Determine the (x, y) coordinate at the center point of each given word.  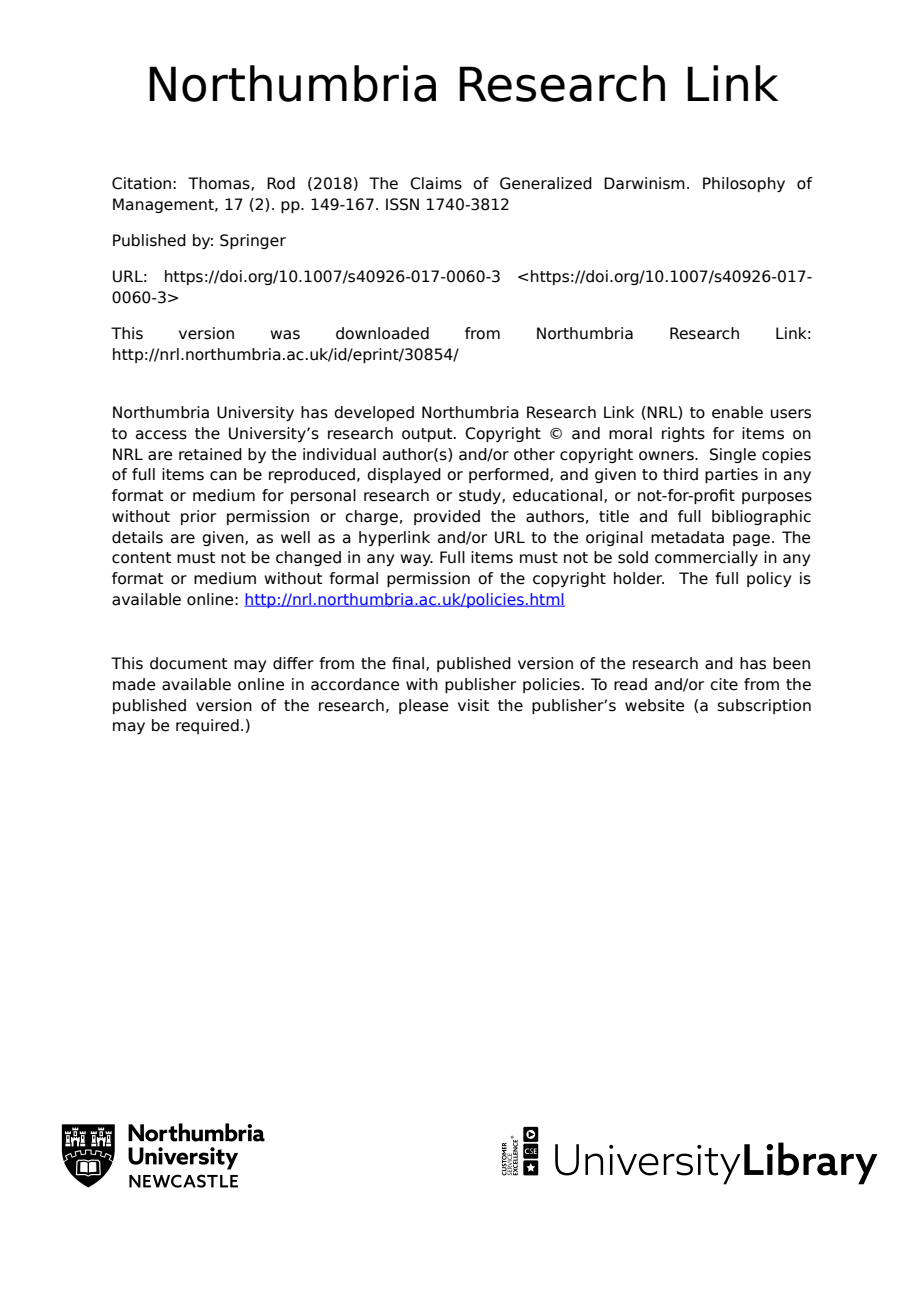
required (207, 726)
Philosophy (744, 184)
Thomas (220, 184)
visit (473, 705)
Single (733, 455)
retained (210, 454)
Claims (436, 183)
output (428, 435)
